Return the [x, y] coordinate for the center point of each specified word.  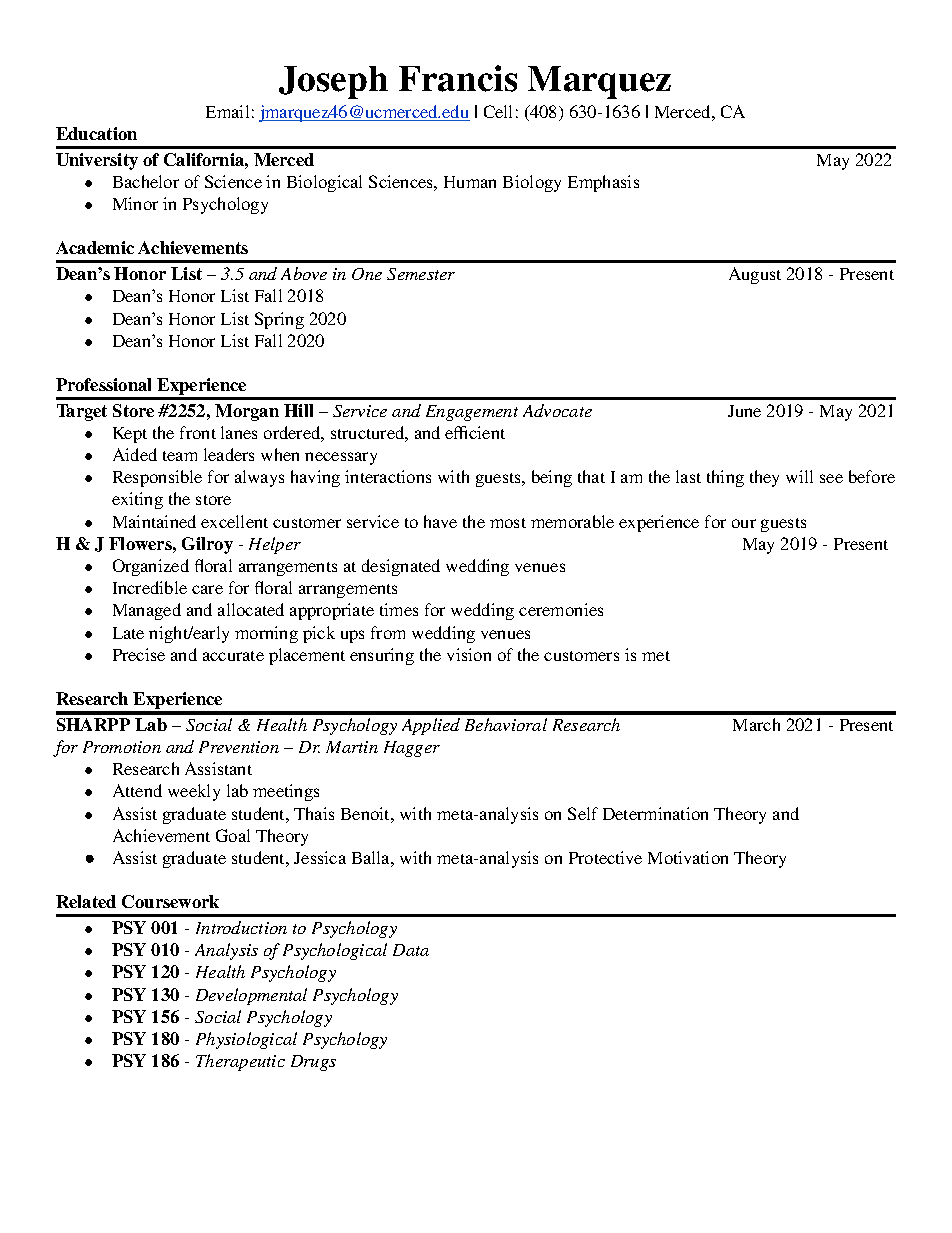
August [755, 275]
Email [227, 111]
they [764, 478]
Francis [458, 78]
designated [401, 567]
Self [583, 813]
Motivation [688, 857]
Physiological [246, 1040]
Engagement [472, 413]
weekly [194, 792]
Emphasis [603, 183]
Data [411, 950]
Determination [655, 813]
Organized [151, 567]
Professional [103, 384]
